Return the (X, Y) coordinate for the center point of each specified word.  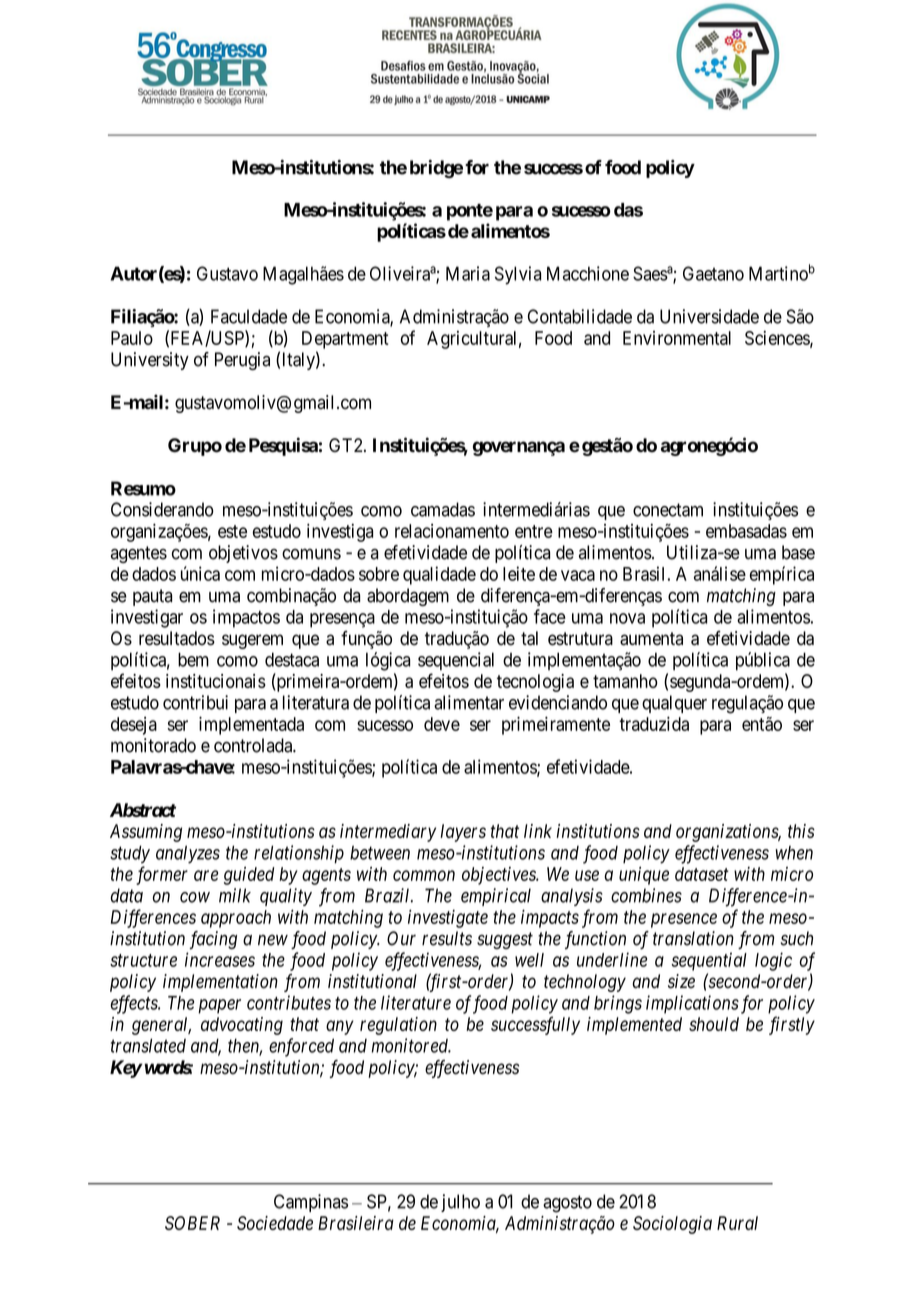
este (232, 531)
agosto (567, 1204)
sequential (709, 961)
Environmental (677, 338)
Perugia (242, 361)
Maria (468, 273)
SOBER (192, 1223)
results (447, 938)
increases (220, 959)
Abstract (143, 810)
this (801, 831)
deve (442, 724)
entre (534, 531)
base (798, 552)
